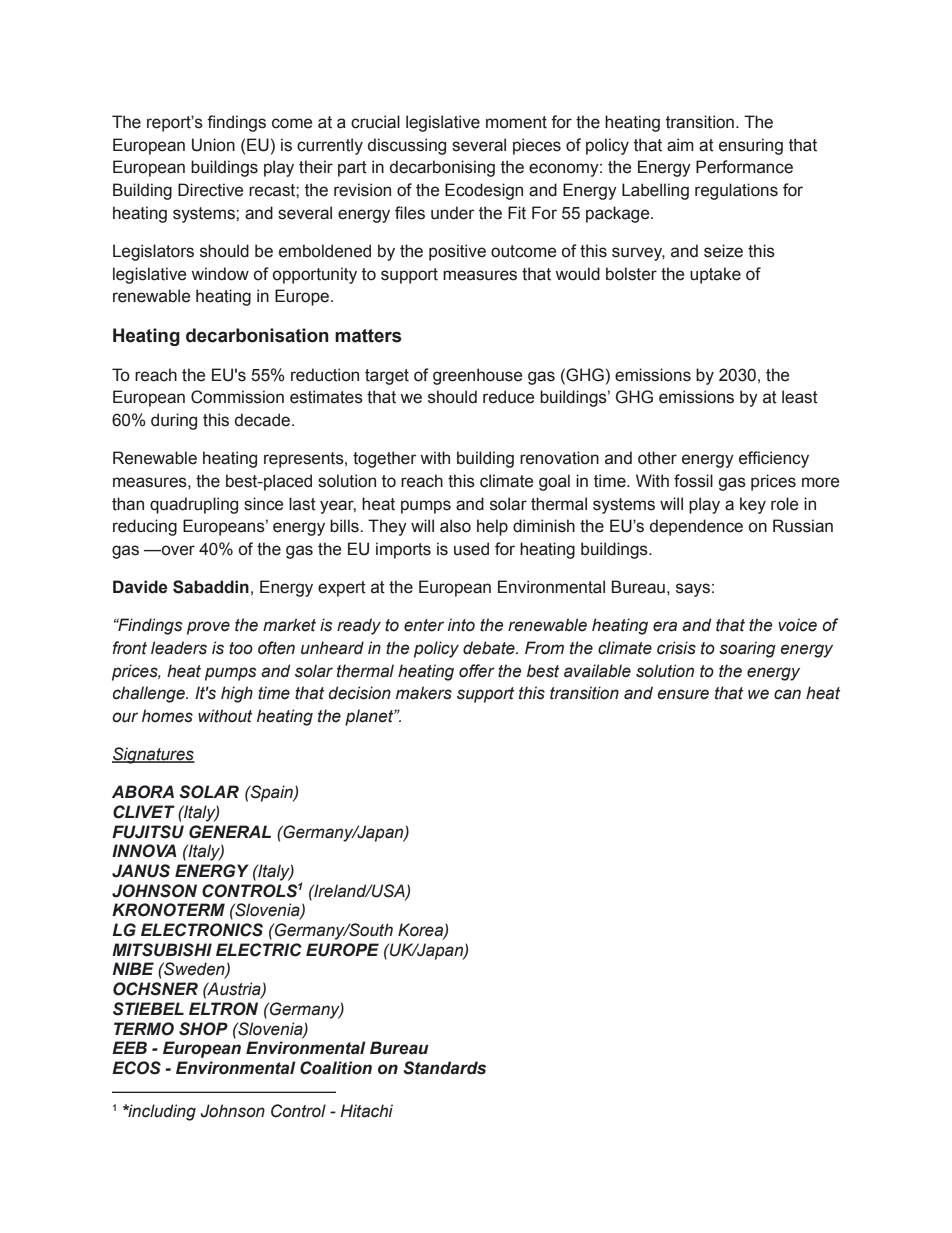  I want to click on Union, so click(213, 145).
